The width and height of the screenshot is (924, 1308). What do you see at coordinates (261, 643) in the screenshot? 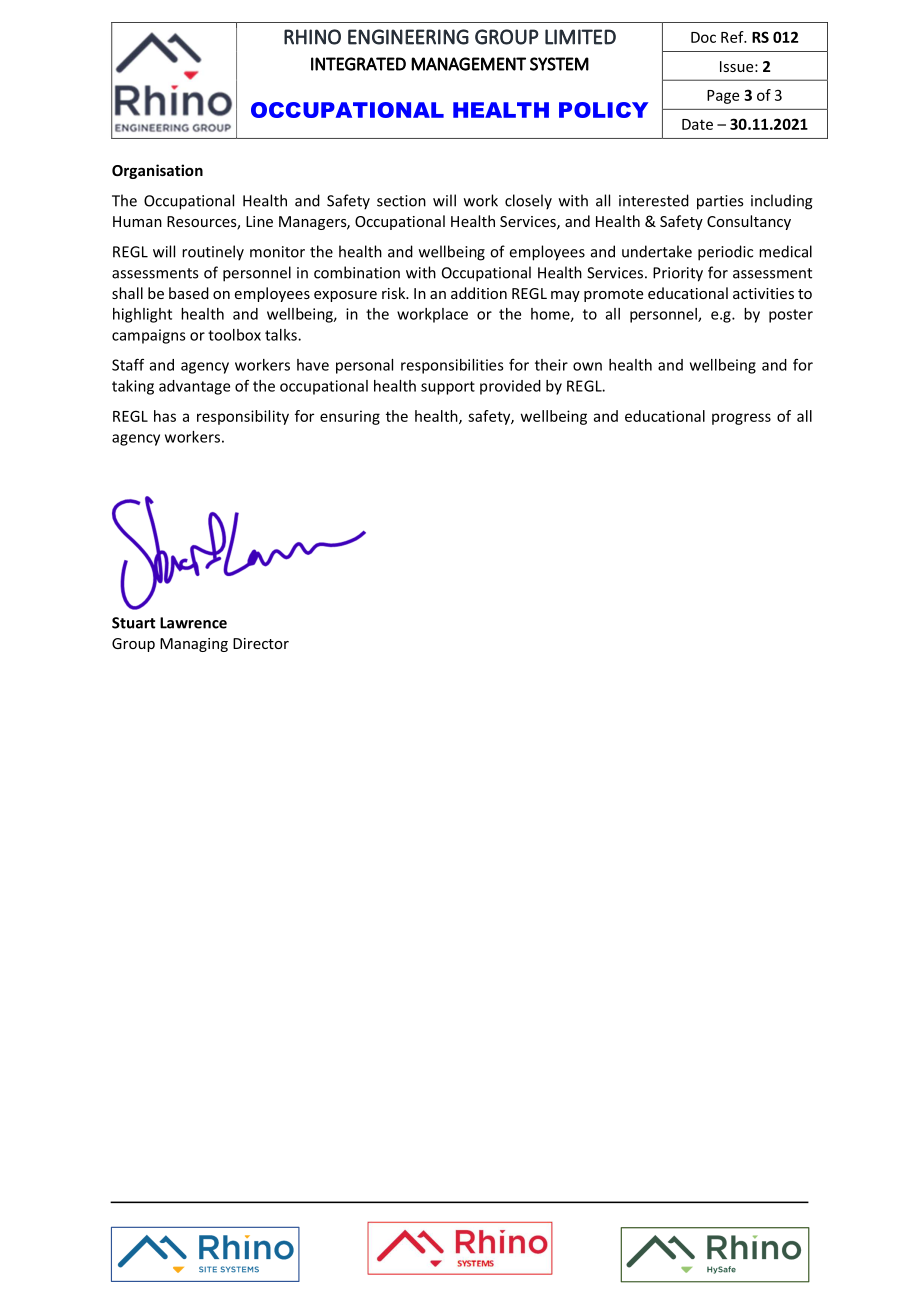
I see `Director` at bounding box center [261, 643].
